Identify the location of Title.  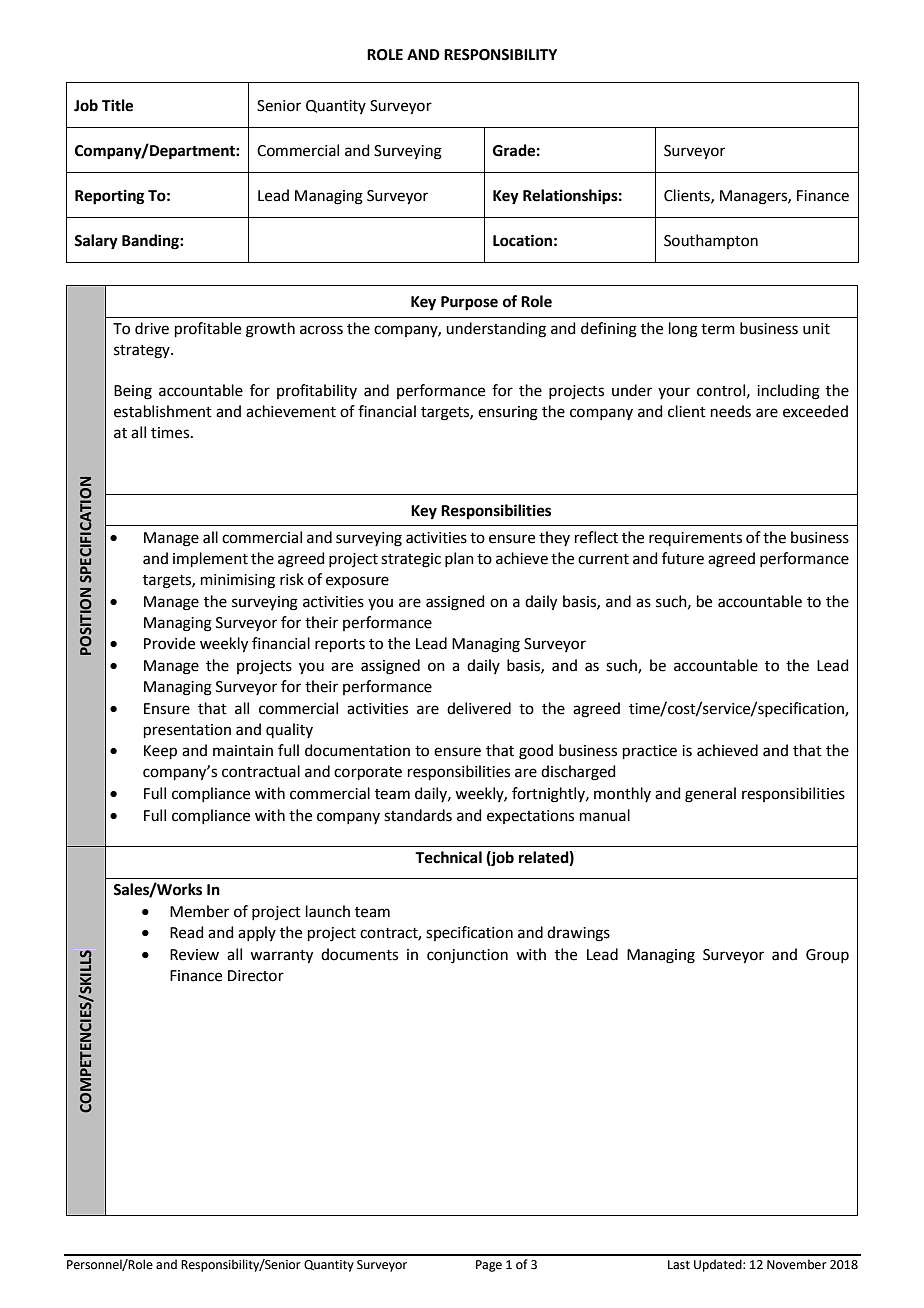
(117, 105).
